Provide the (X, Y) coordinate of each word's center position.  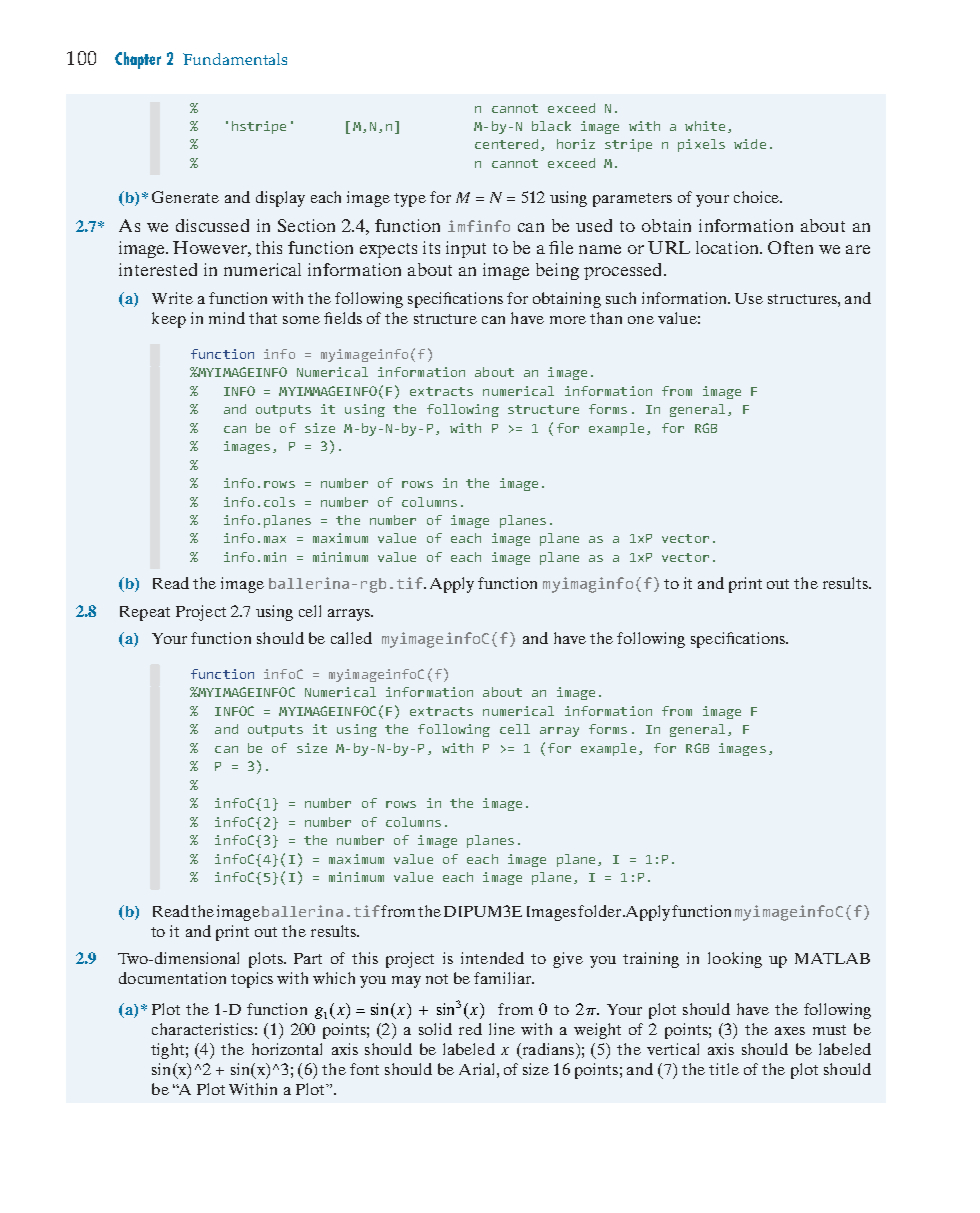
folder (601, 911)
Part (308, 958)
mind (227, 318)
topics (252, 980)
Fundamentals (235, 59)
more (568, 320)
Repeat (145, 613)
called (351, 638)
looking (735, 960)
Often (790, 247)
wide (750, 144)
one (641, 320)
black (551, 126)
